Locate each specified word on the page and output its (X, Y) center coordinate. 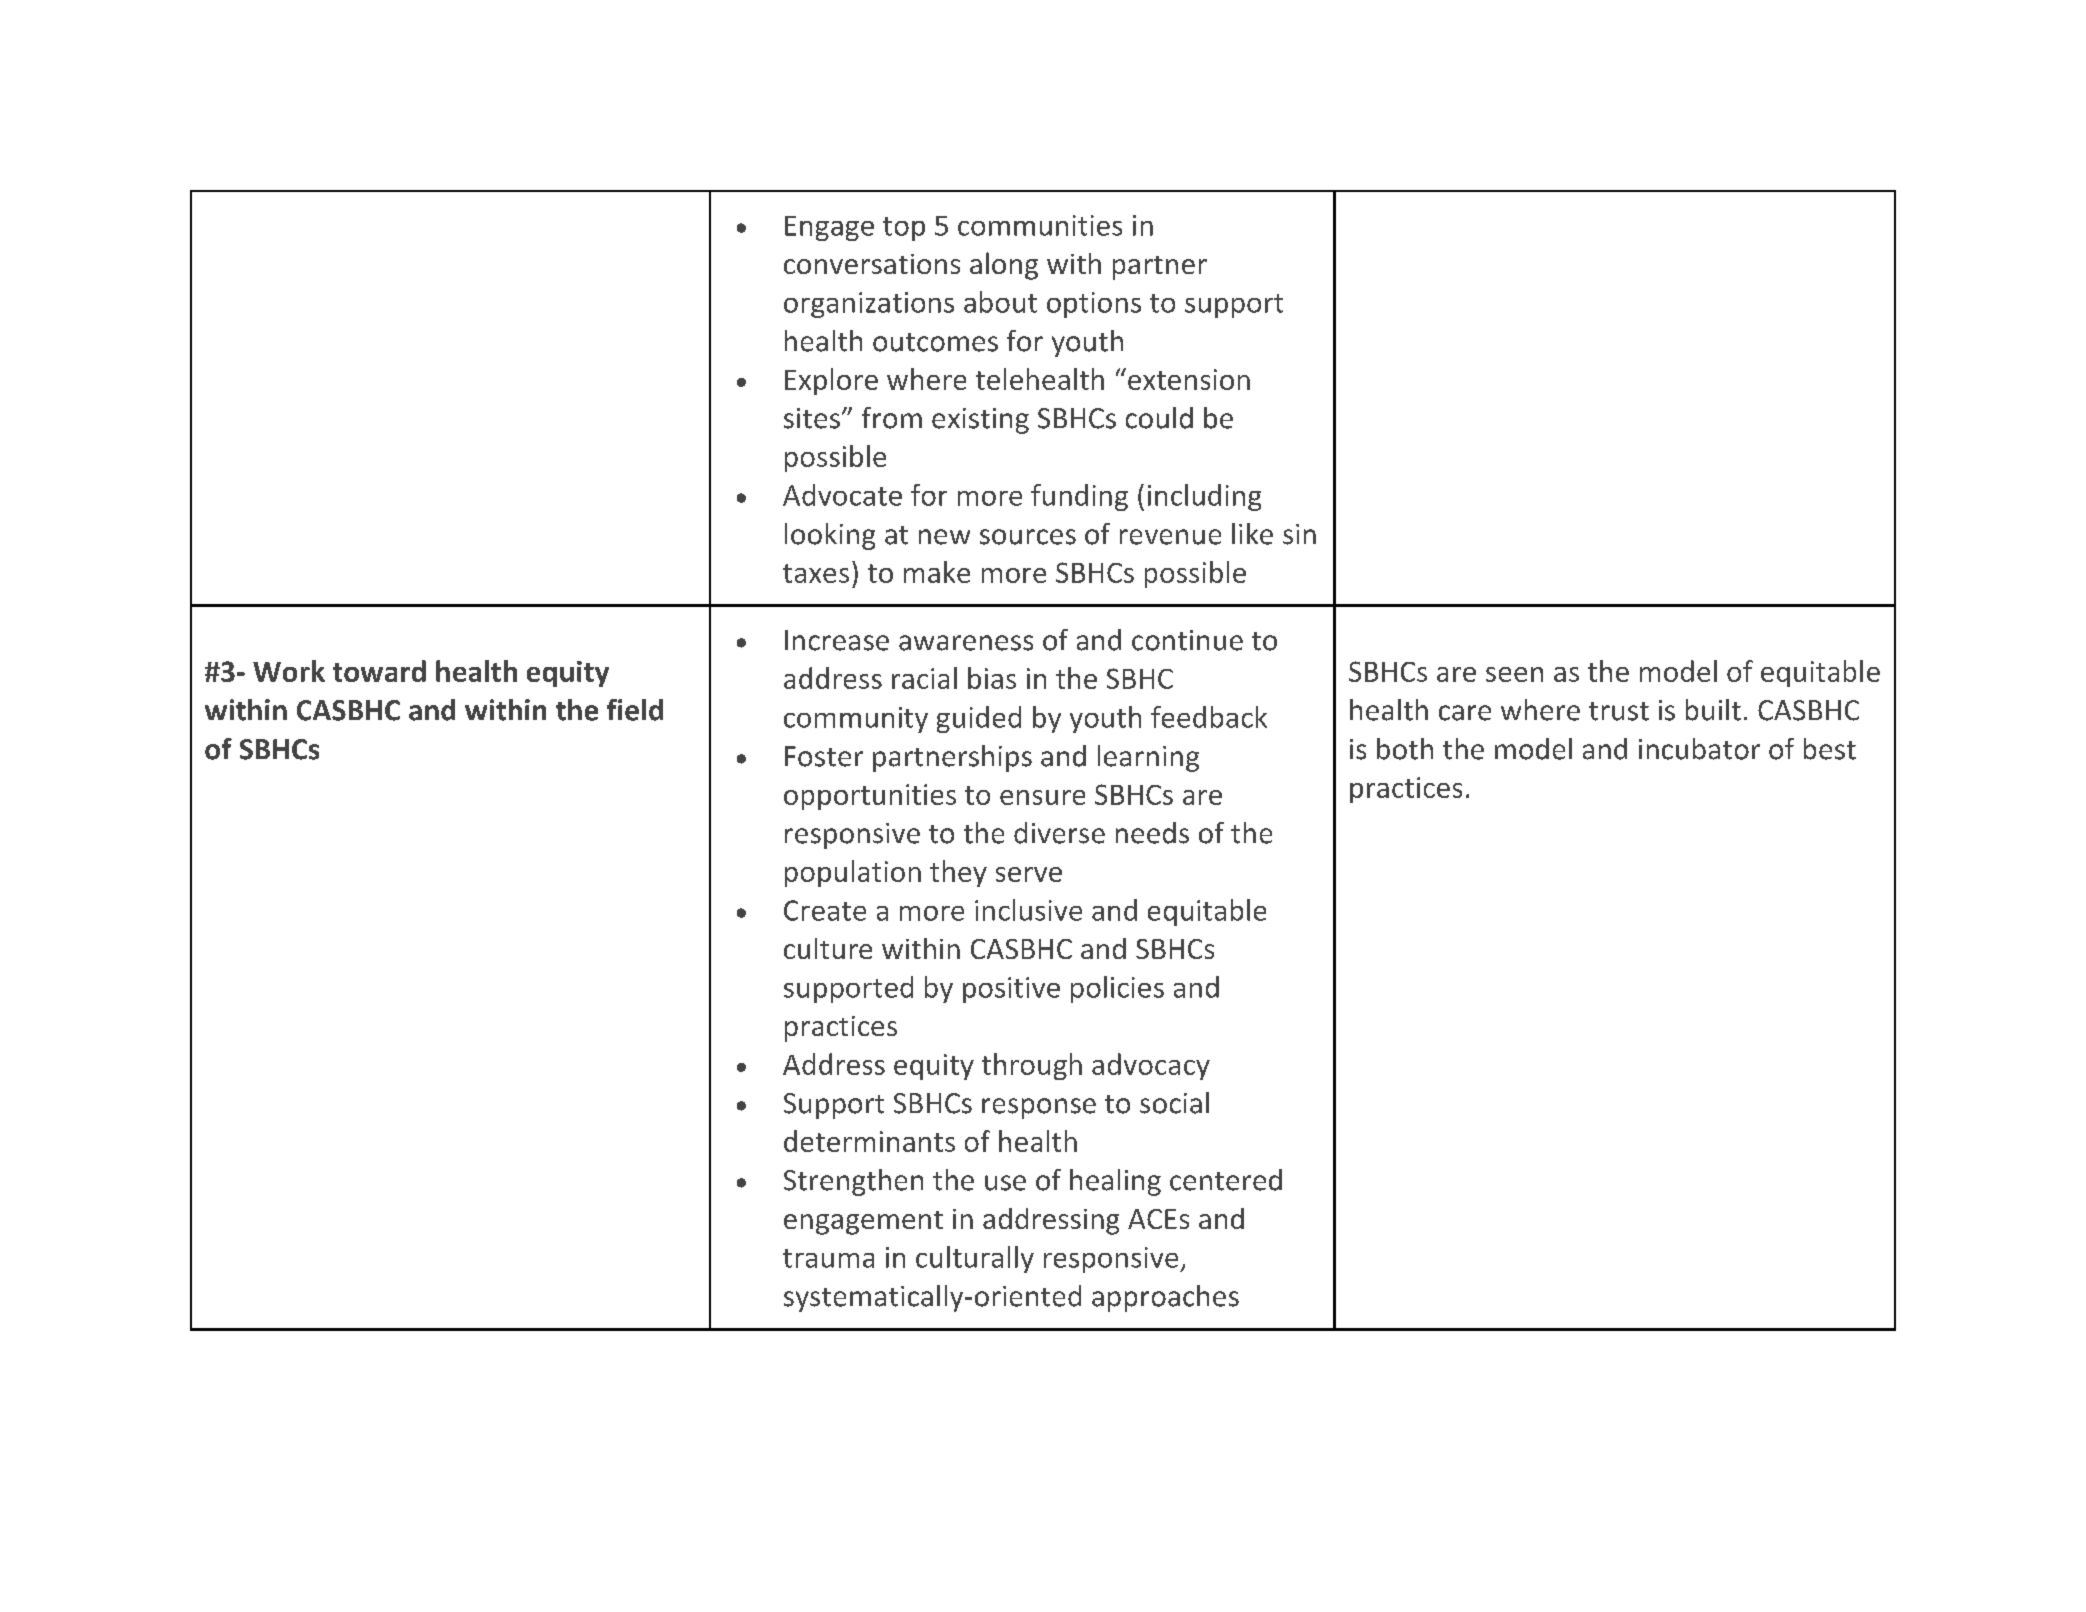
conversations (872, 264)
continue (1187, 640)
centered (1226, 1180)
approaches (1165, 1298)
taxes (816, 573)
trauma (828, 1258)
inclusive (1028, 910)
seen (1514, 674)
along (1004, 266)
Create (825, 910)
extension (1189, 379)
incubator (1699, 749)
